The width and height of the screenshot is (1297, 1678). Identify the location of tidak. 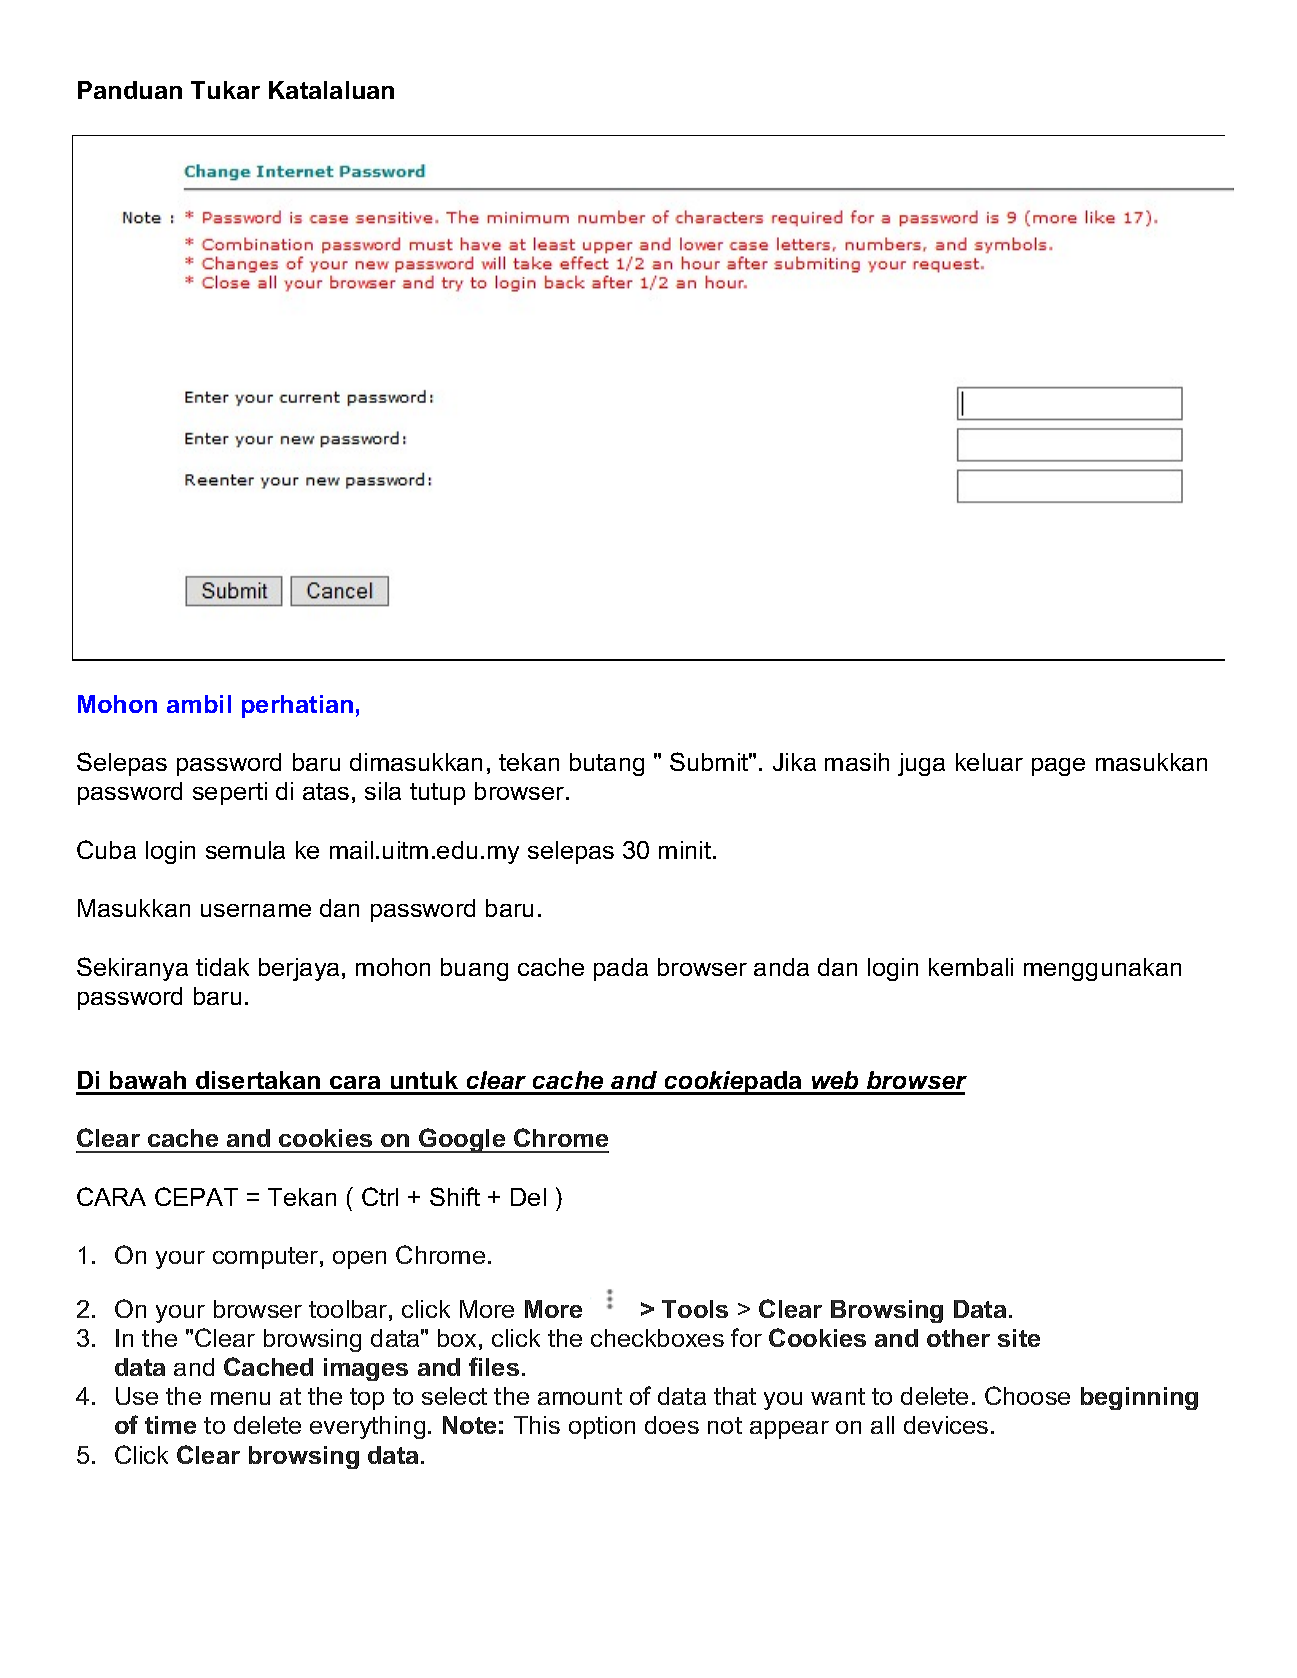
(222, 967).
